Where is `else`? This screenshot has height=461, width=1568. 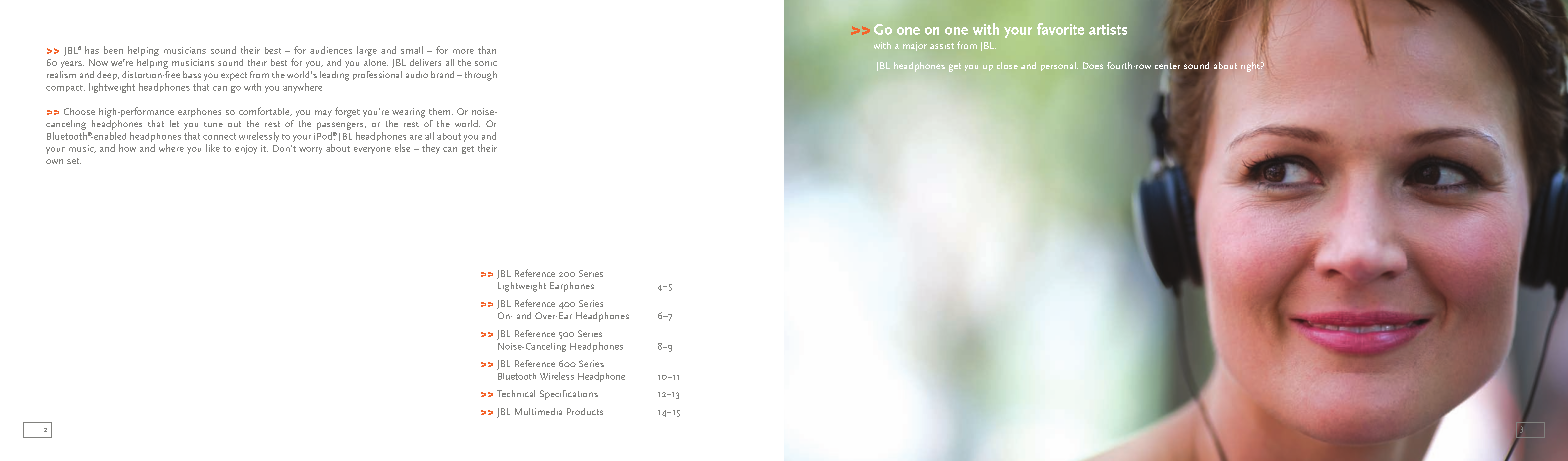
else is located at coordinates (402, 148).
